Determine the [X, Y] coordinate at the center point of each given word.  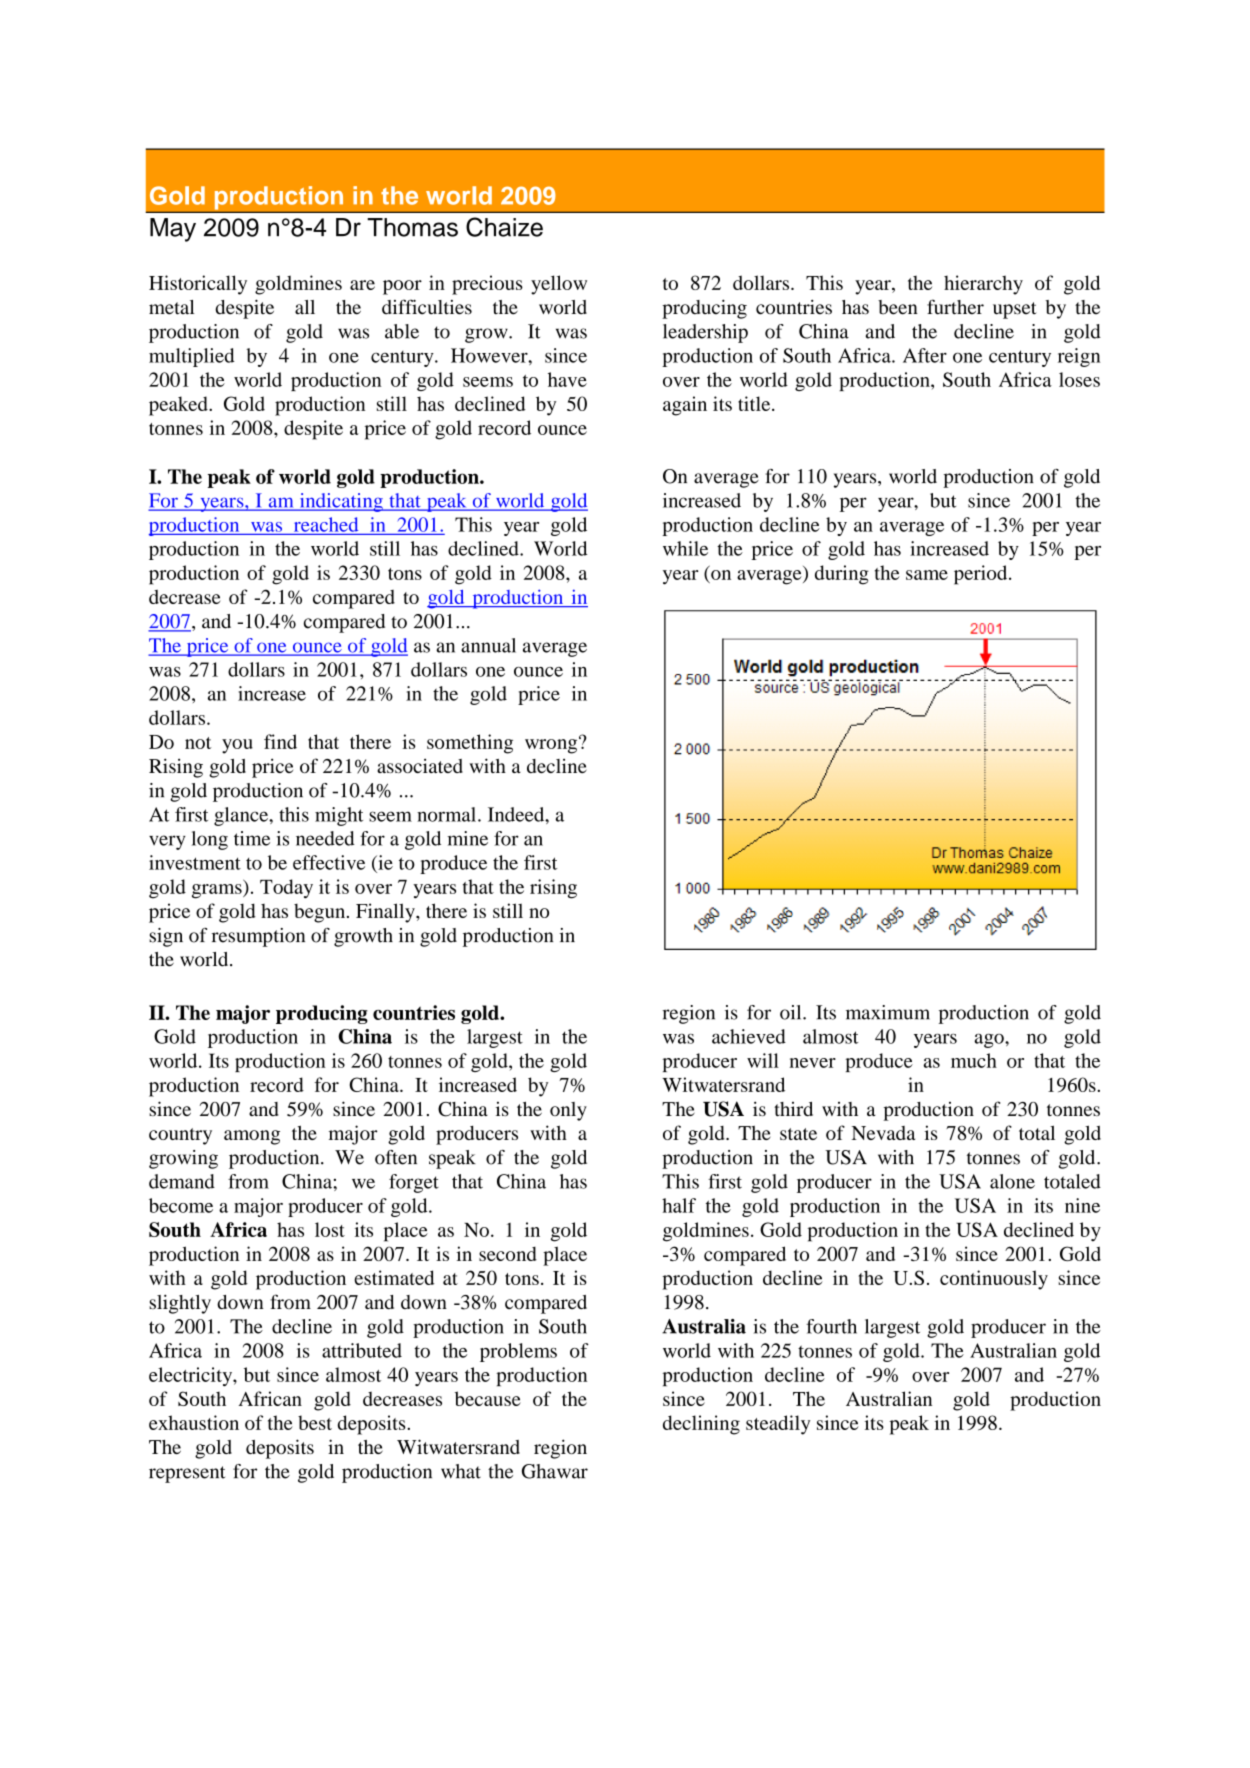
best [315, 1422]
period [982, 575]
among [252, 1137]
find [280, 741]
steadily [778, 1425]
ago [990, 1040]
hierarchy [983, 285]
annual [488, 645]
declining [701, 1425]
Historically [198, 285]
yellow [559, 285]
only [568, 1111]
